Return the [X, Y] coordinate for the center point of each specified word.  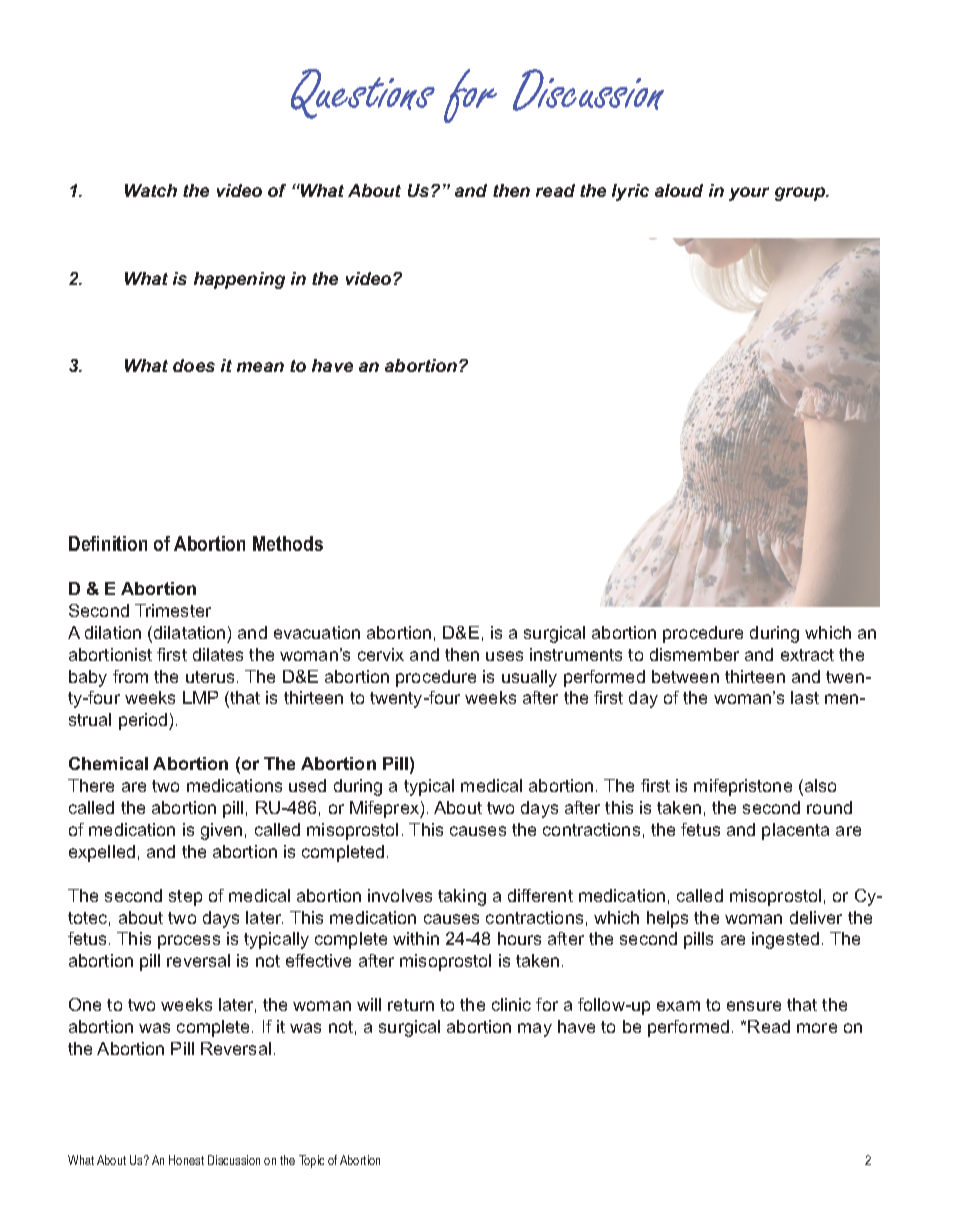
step [185, 898]
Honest [186, 1160]
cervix [381, 654]
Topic [311, 1161]
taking [462, 897]
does [194, 365]
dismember [694, 654]
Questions [363, 94]
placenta [795, 831]
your [749, 194]
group [801, 194]
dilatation [189, 632]
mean [260, 367]
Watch [151, 190]
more [817, 1028]
